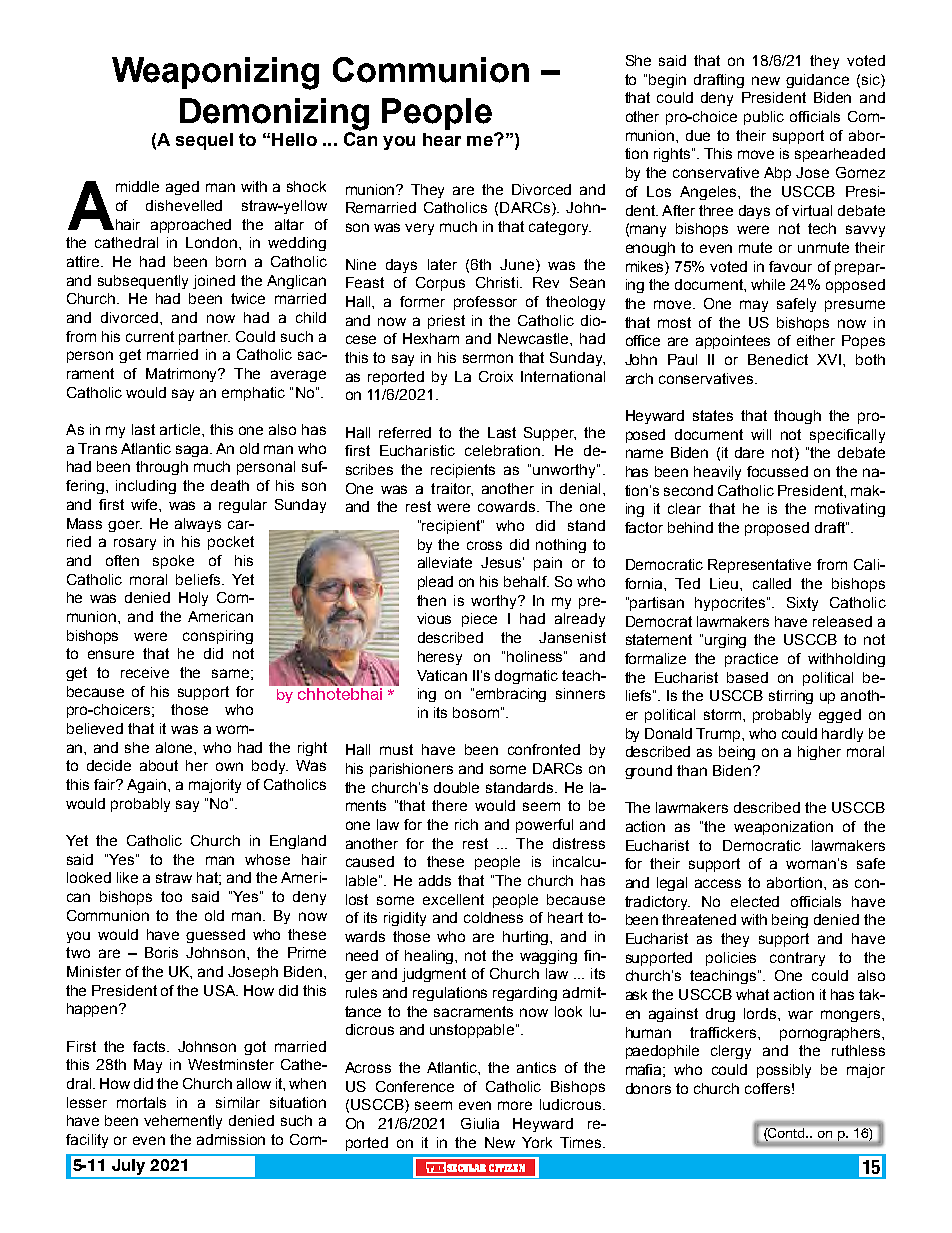 This screenshot has width=952, height=1233. What do you see at coordinates (431, 600) in the screenshot?
I see `then` at bounding box center [431, 600].
